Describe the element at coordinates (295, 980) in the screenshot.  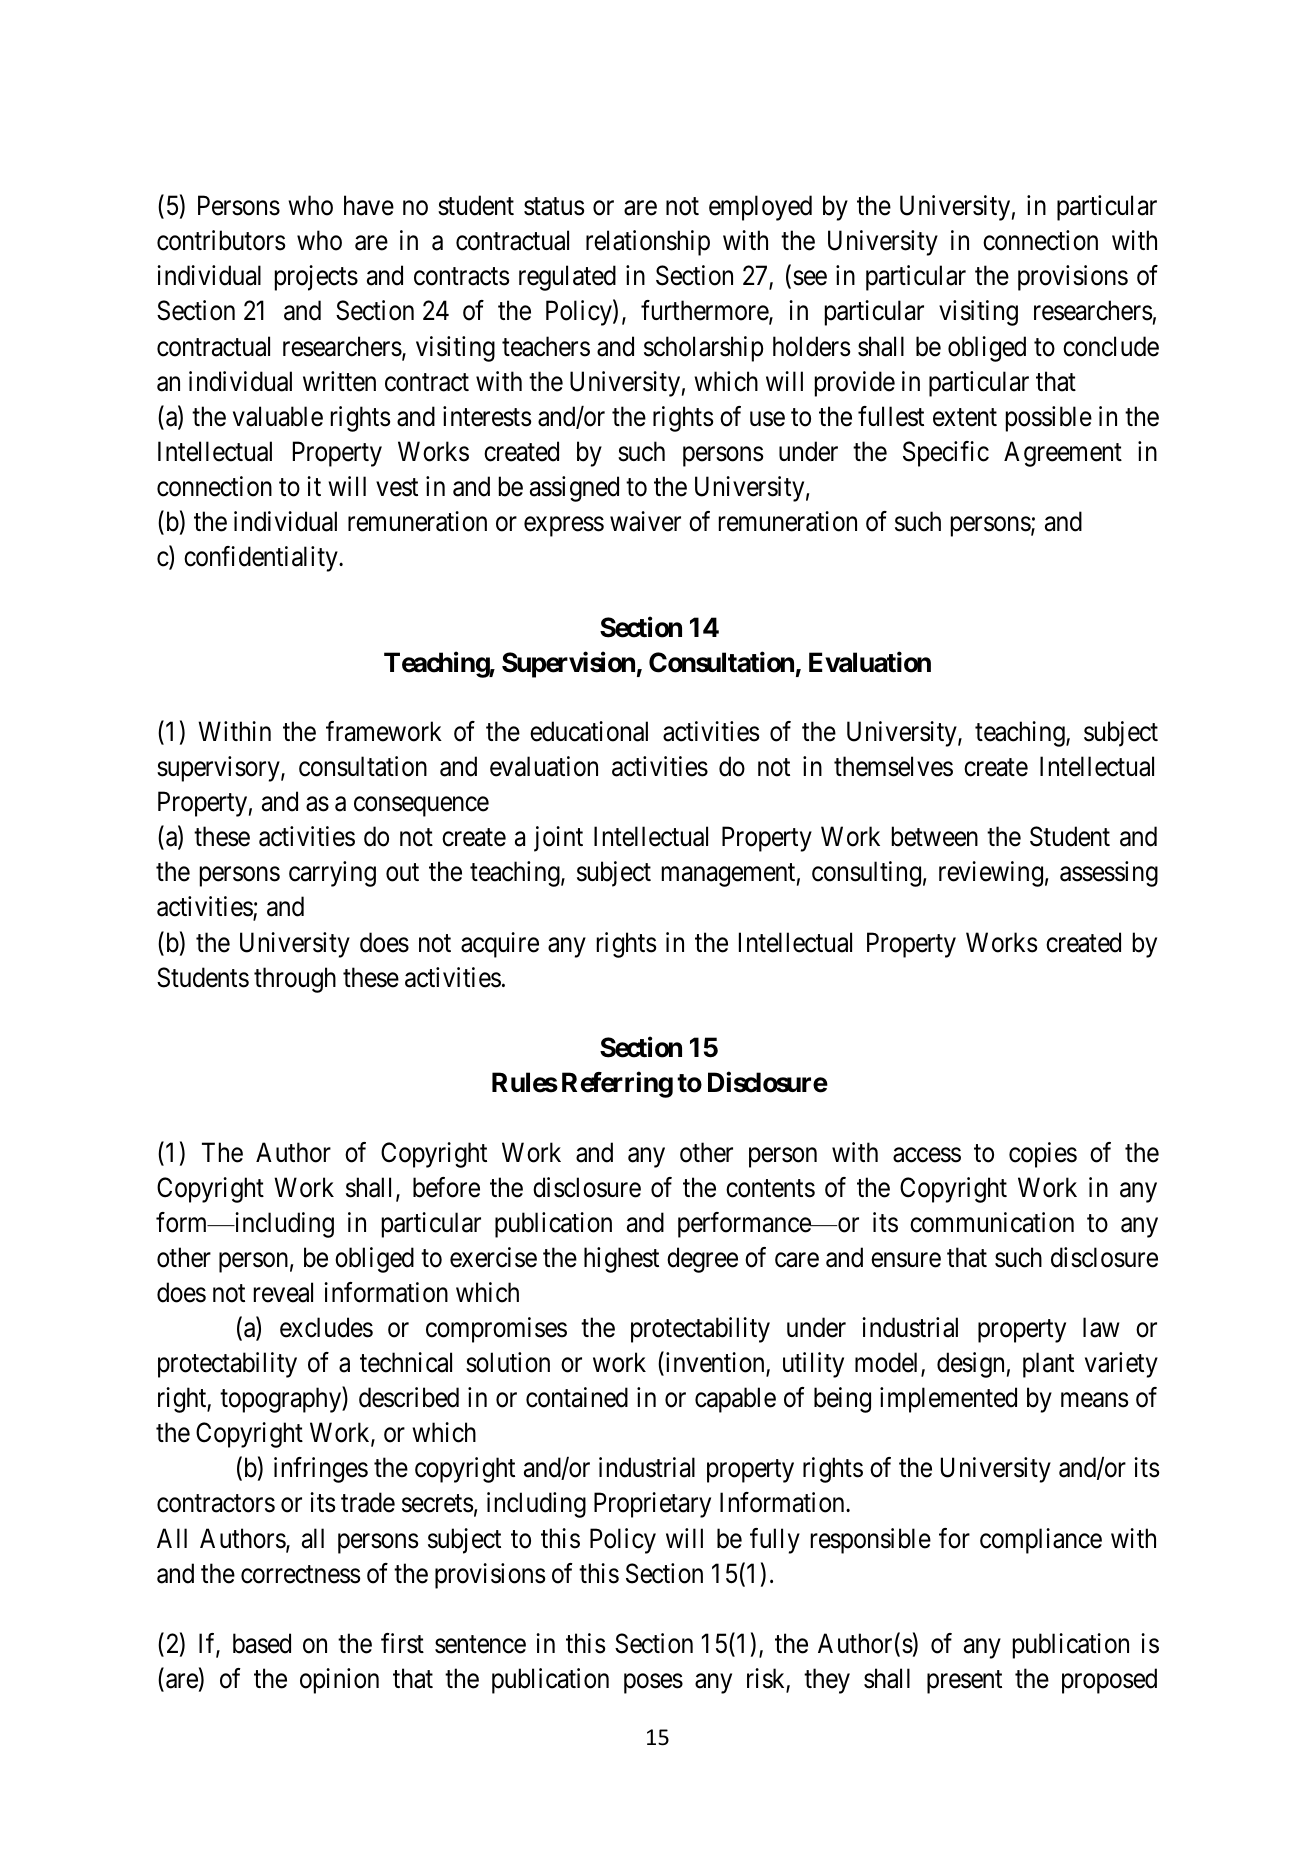
I see `through` at that location.
